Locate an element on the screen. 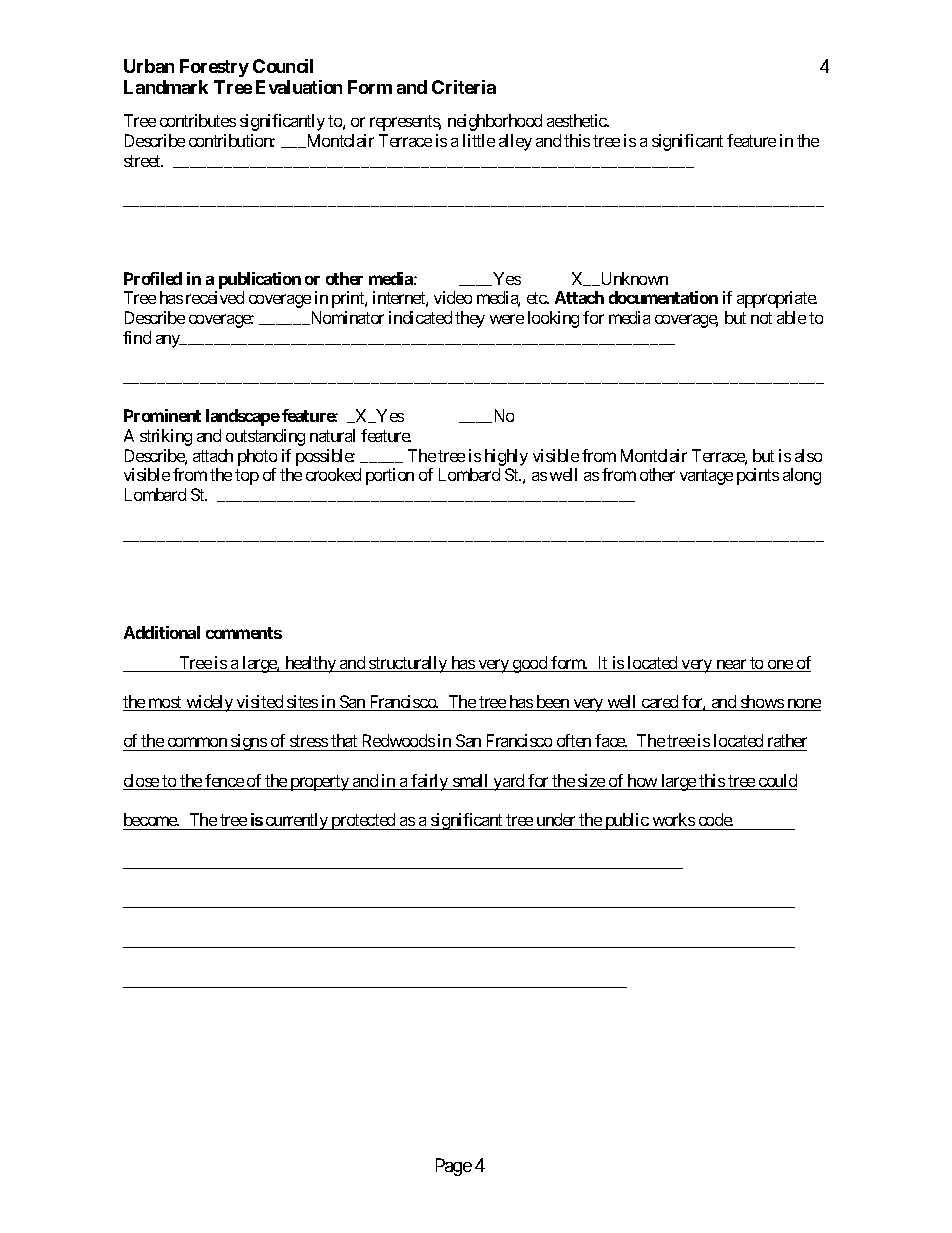  contributes is located at coordinates (198, 120).
